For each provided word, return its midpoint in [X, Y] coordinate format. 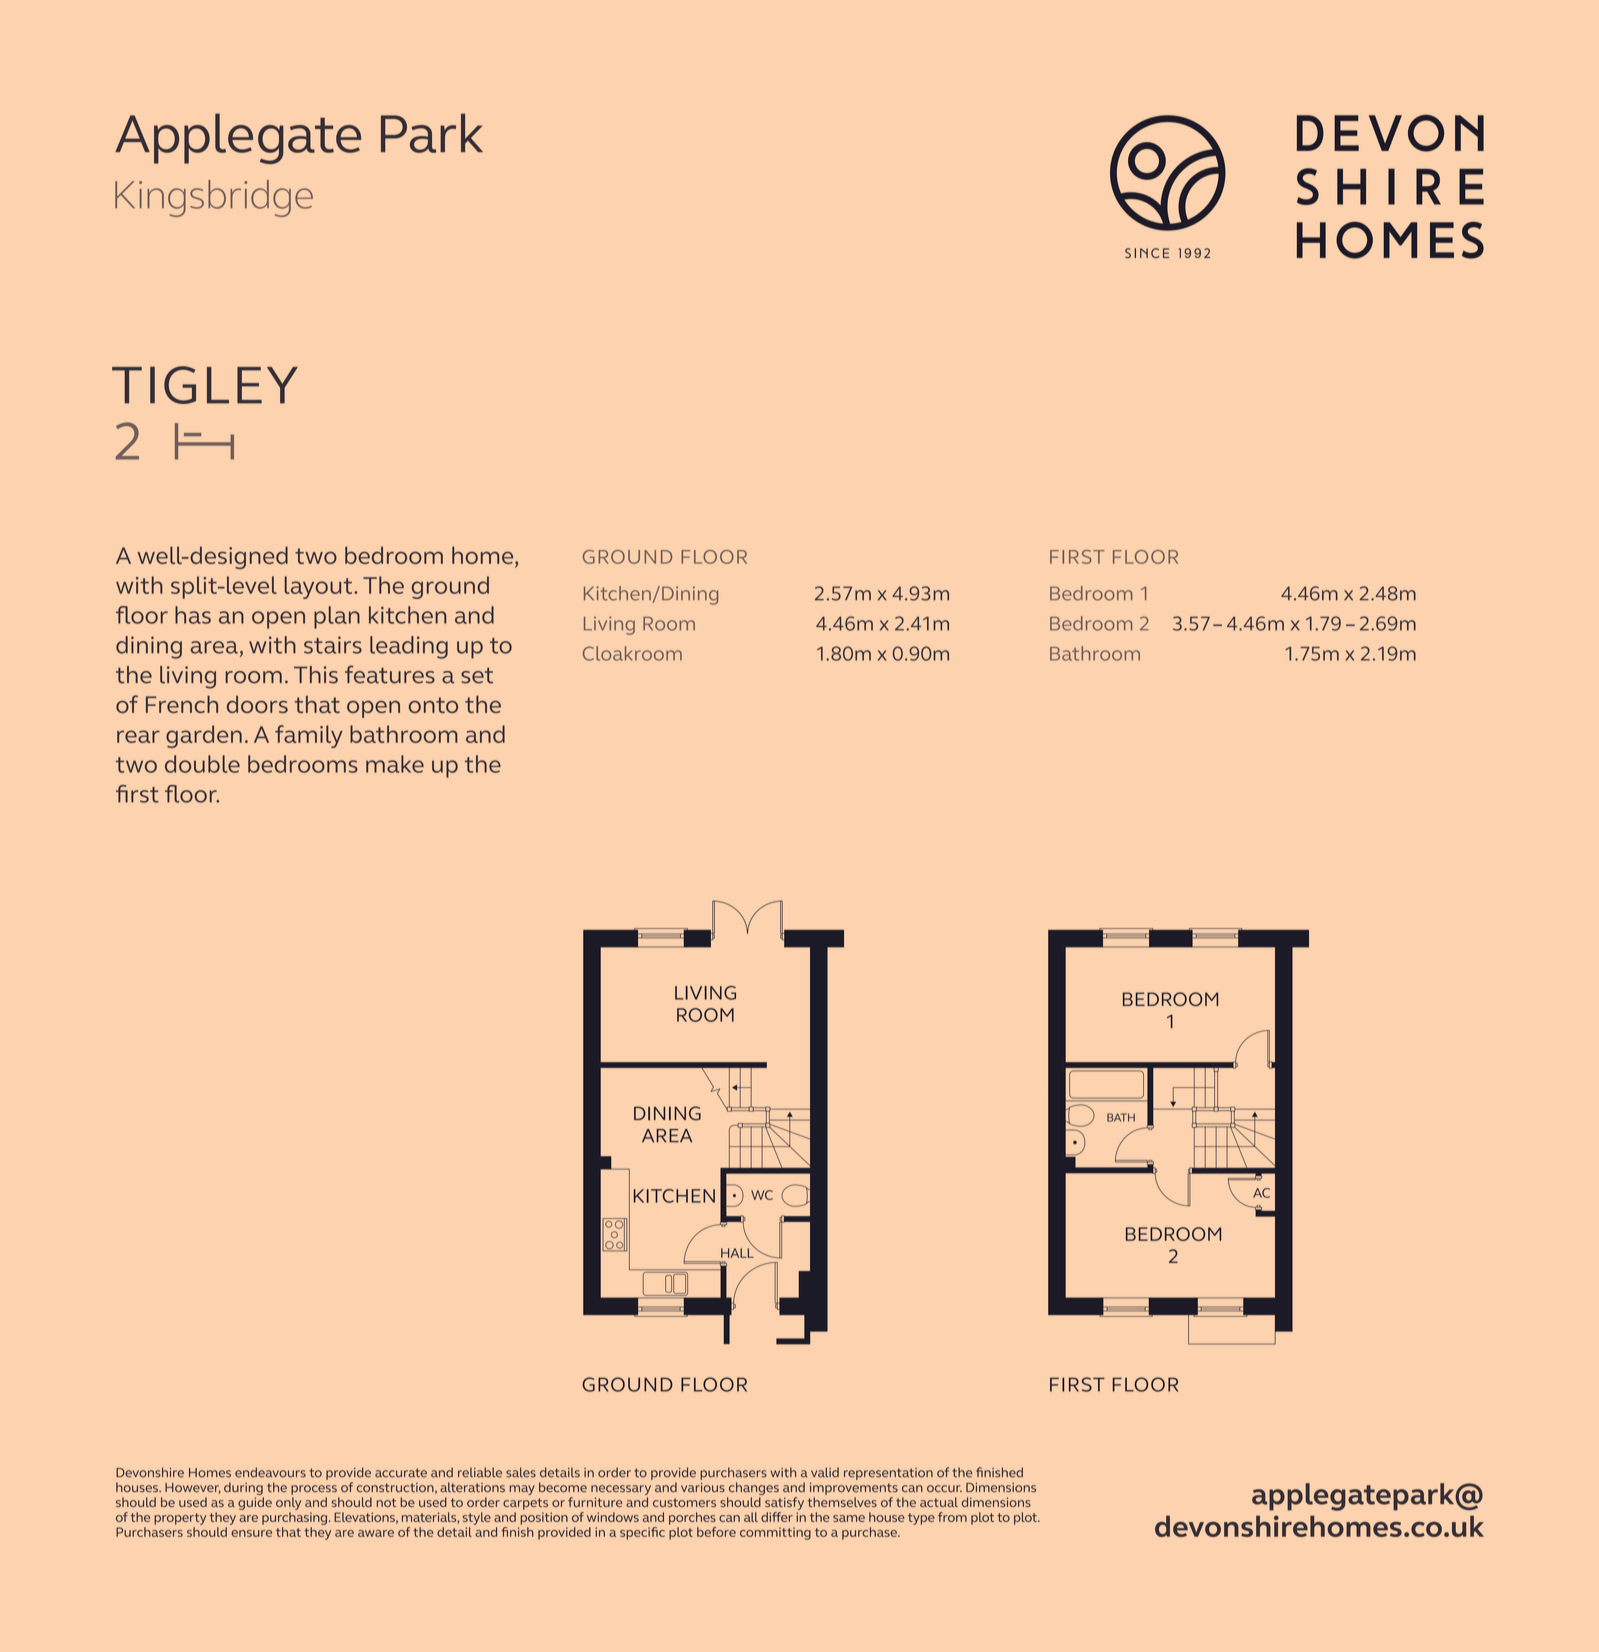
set [477, 675]
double [202, 764]
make [395, 764]
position [544, 1518]
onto [433, 705]
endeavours [270, 1472]
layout [320, 587]
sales [521, 1472]
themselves [842, 1502]
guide [255, 1503]
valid [825, 1472]
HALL [738, 1252]
